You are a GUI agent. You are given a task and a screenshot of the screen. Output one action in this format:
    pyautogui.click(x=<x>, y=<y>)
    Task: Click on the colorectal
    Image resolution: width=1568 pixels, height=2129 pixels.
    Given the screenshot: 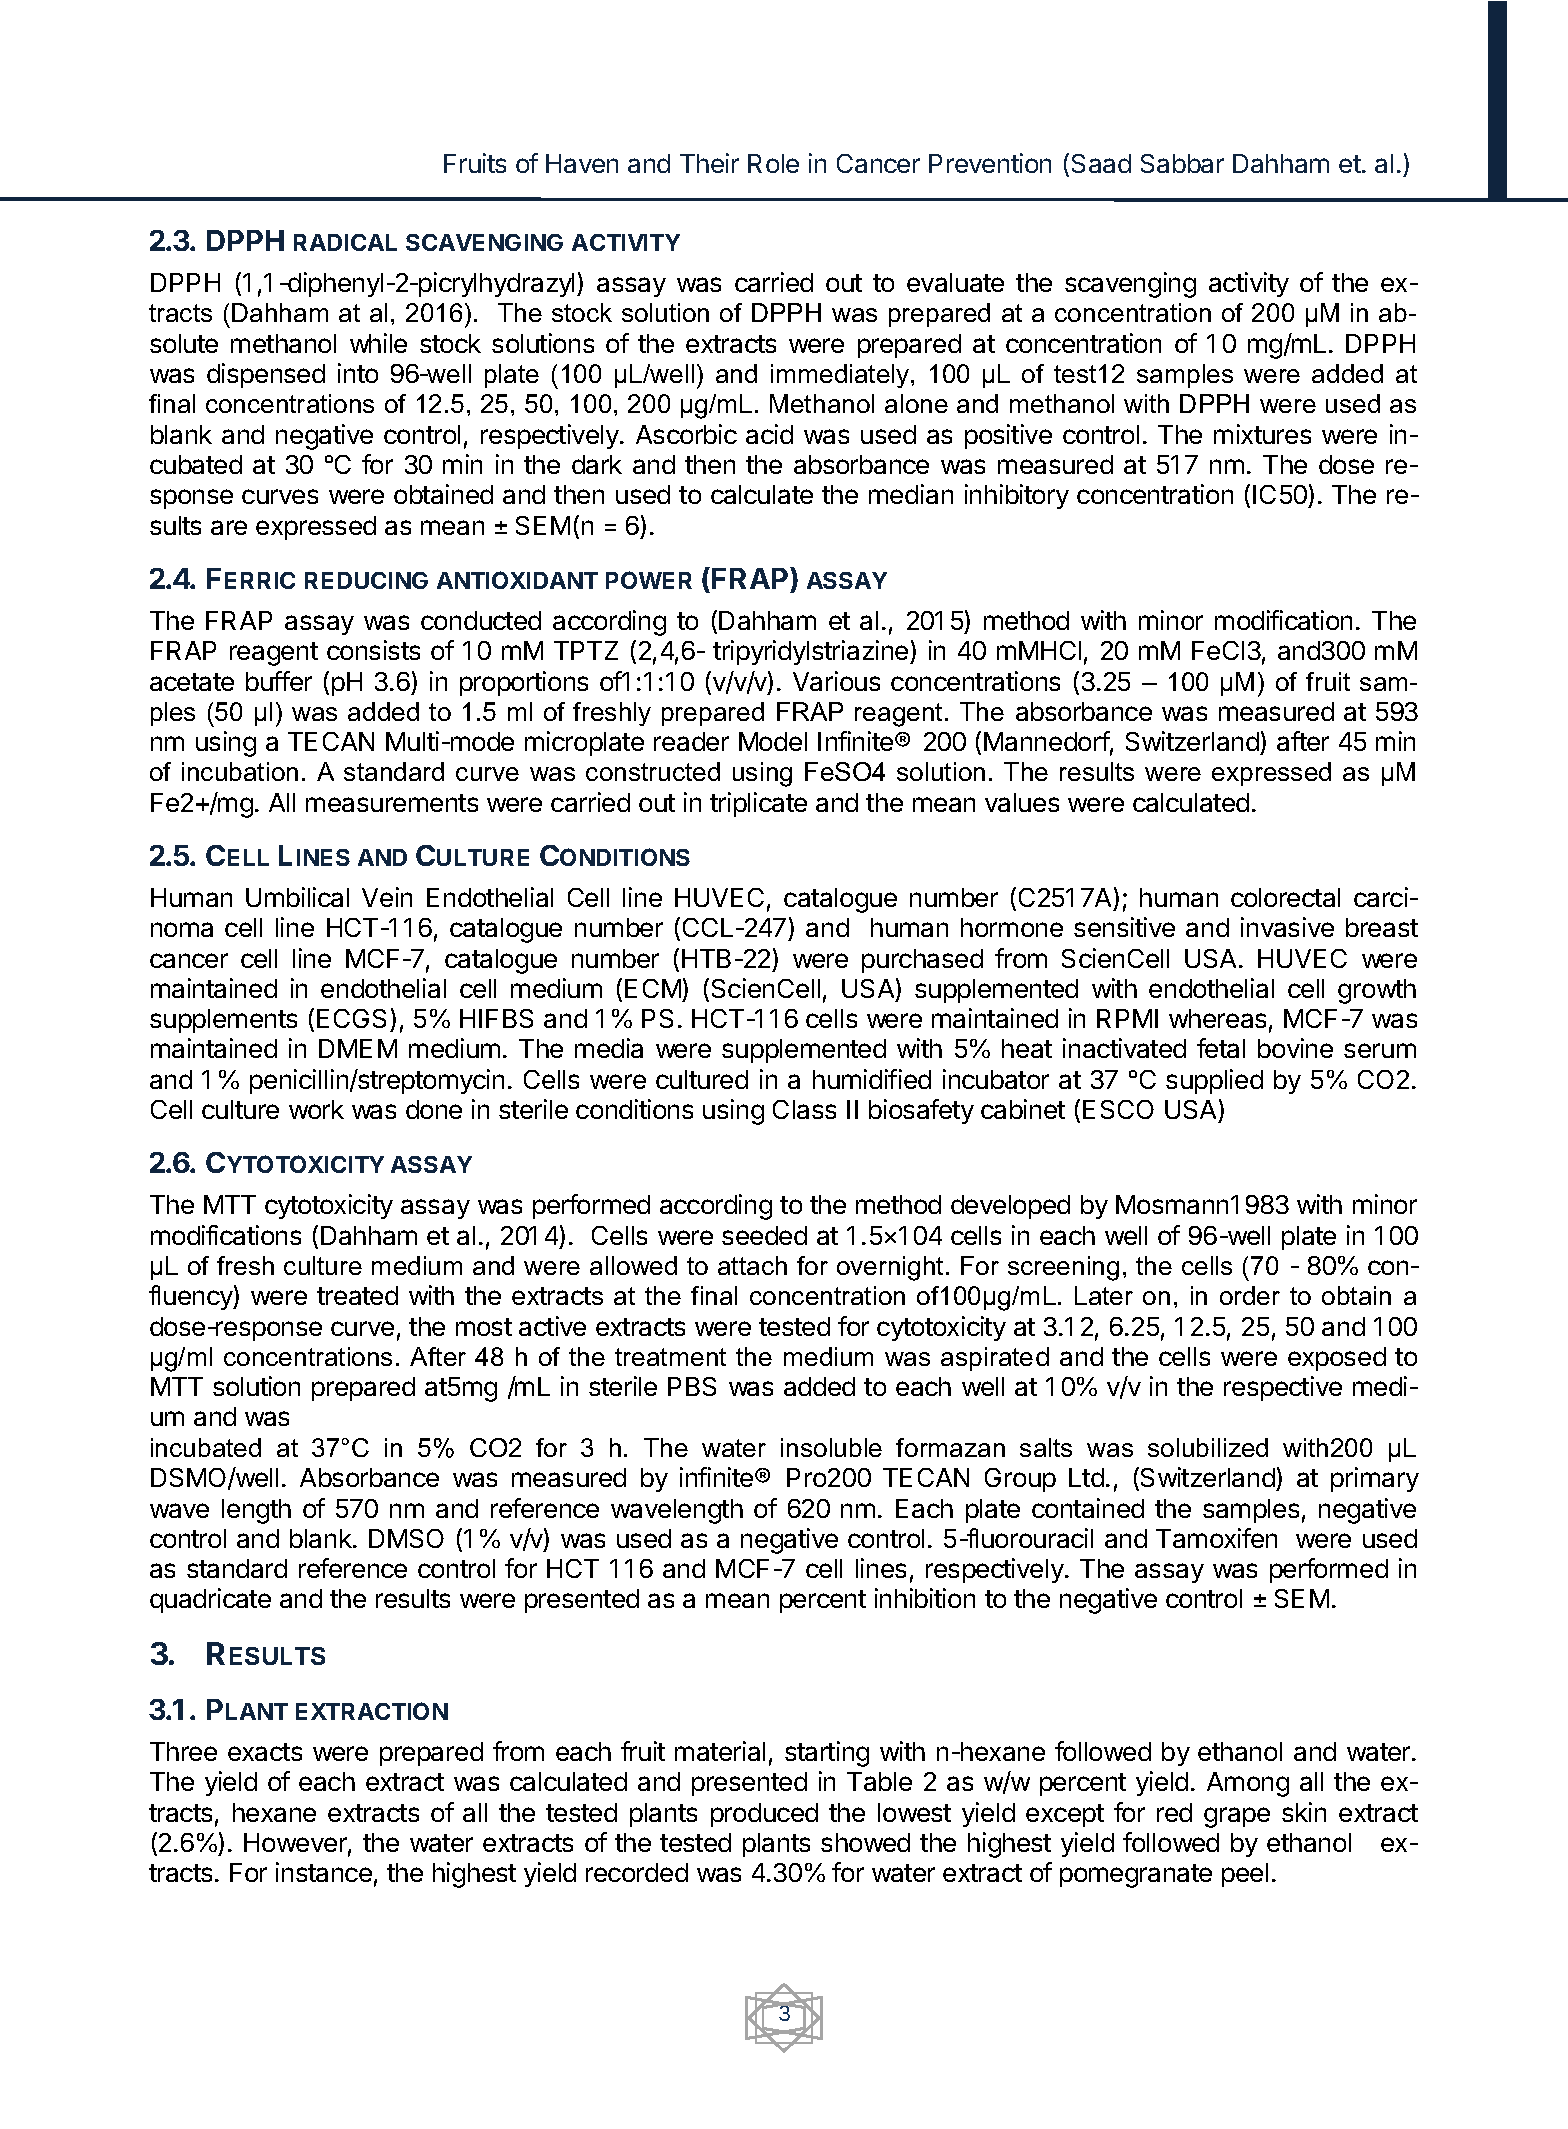 What is the action you would take?
    pyautogui.click(x=1285, y=897)
